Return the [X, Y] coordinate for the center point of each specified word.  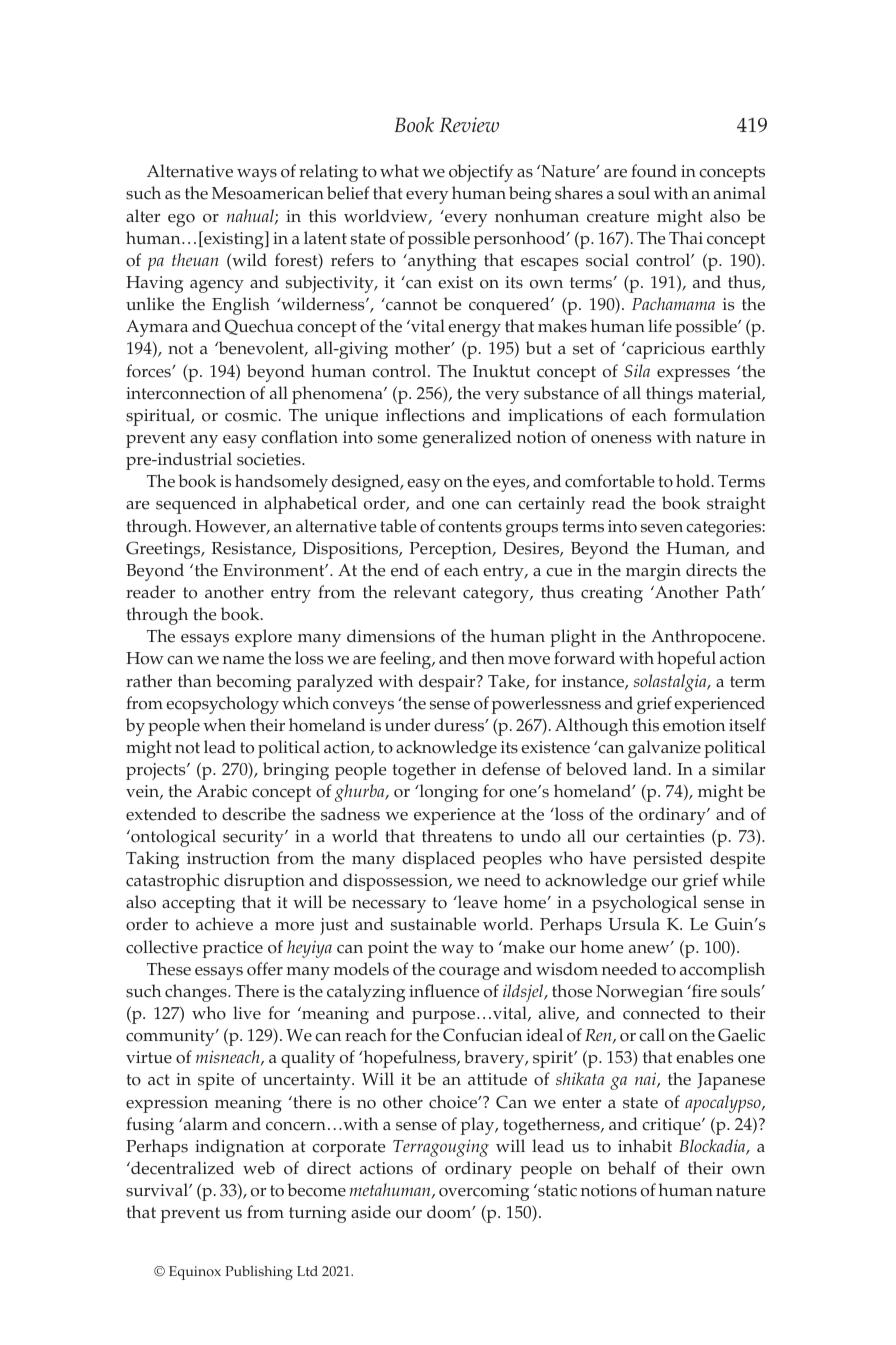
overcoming [484, 1192]
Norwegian [639, 993]
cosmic [252, 415]
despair [448, 683]
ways [257, 175]
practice [233, 949]
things [669, 395]
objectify [481, 173]
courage [469, 973]
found [654, 171]
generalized [467, 439]
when [224, 725]
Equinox [195, 1273]
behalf [632, 1168]
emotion [694, 725]
